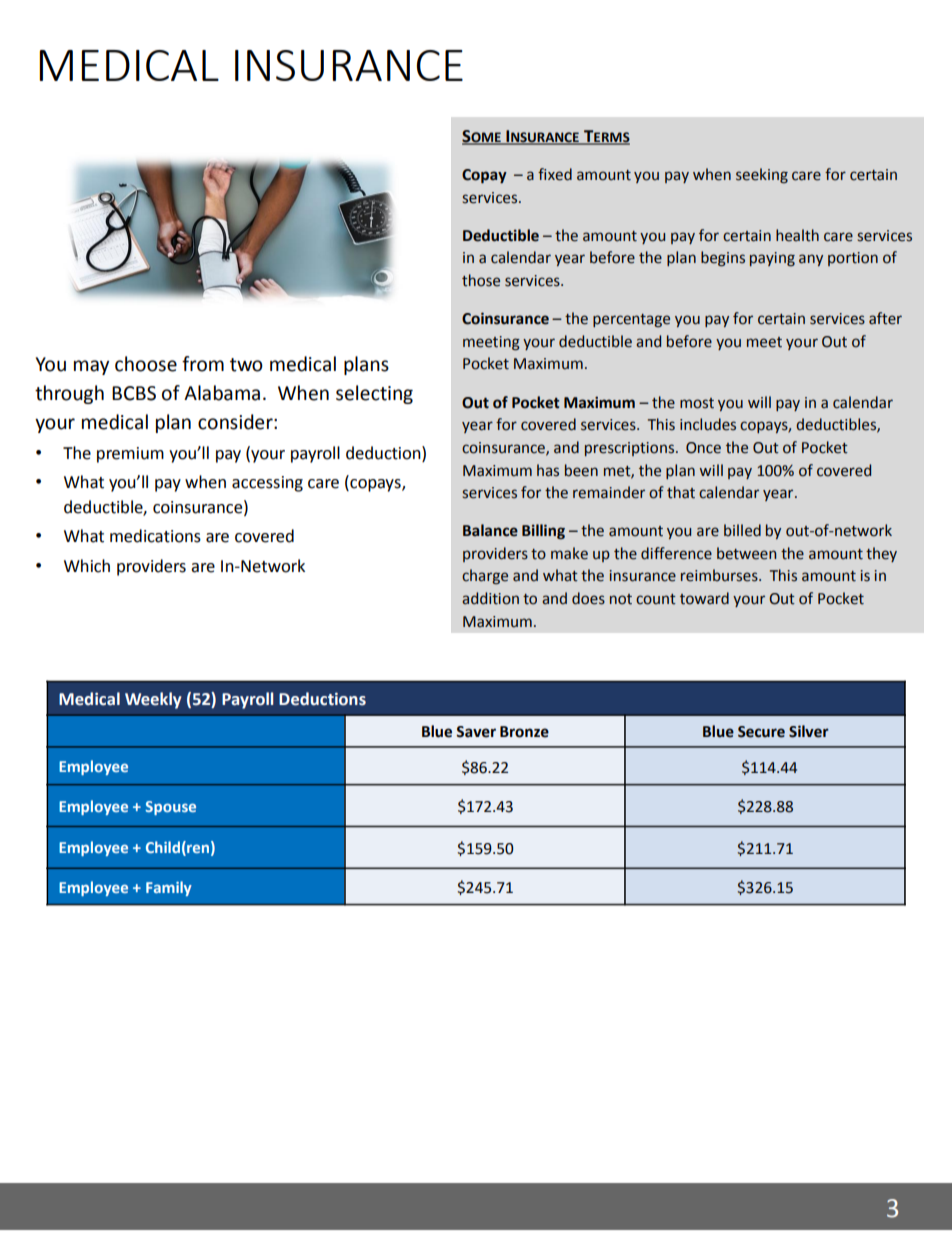 Image resolution: width=952 pixels, height=1233 pixels. Describe the element at coordinates (762, 176) in the screenshot. I see `seeking` at that location.
